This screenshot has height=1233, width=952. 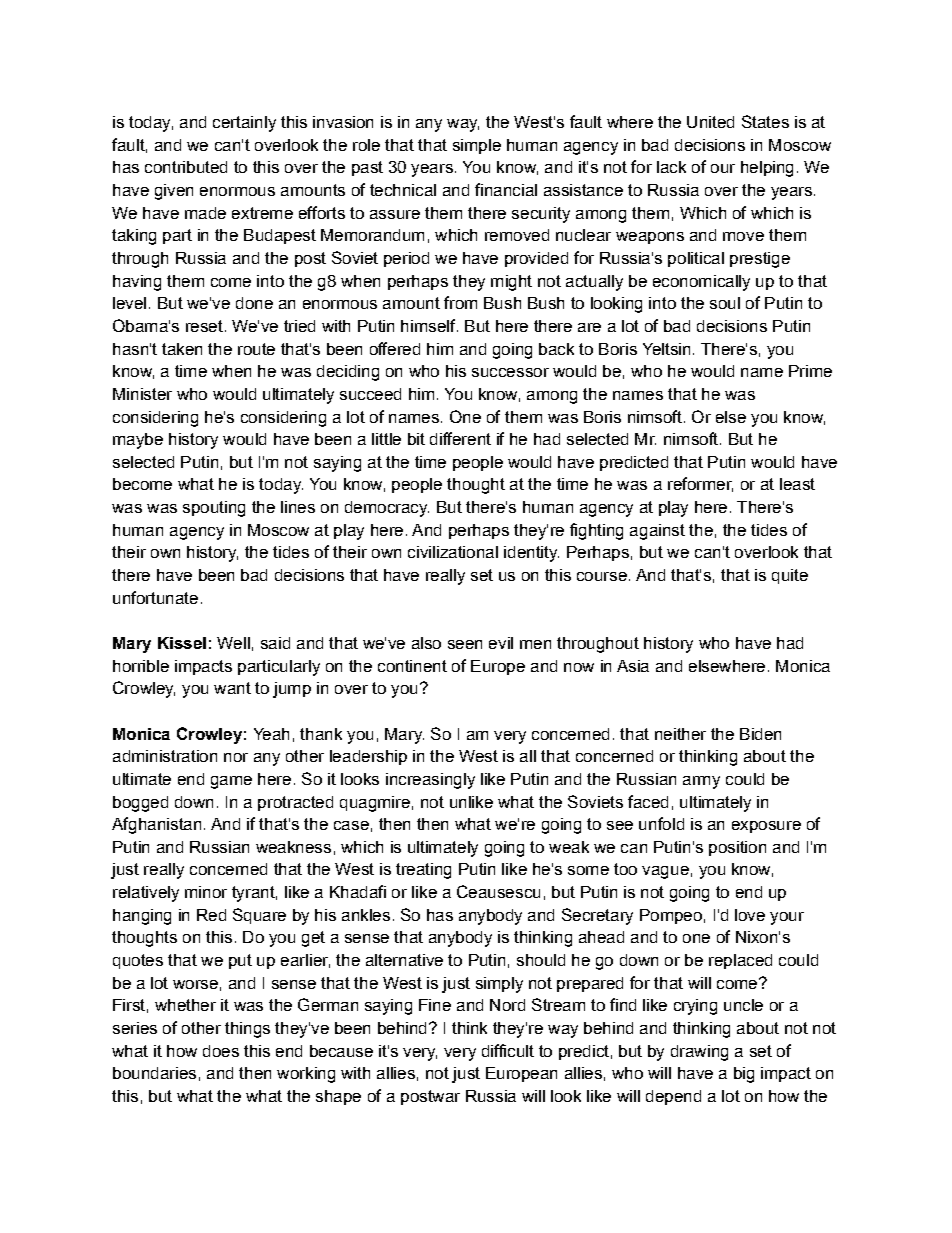 I want to click on simple, so click(x=477, y=146).
